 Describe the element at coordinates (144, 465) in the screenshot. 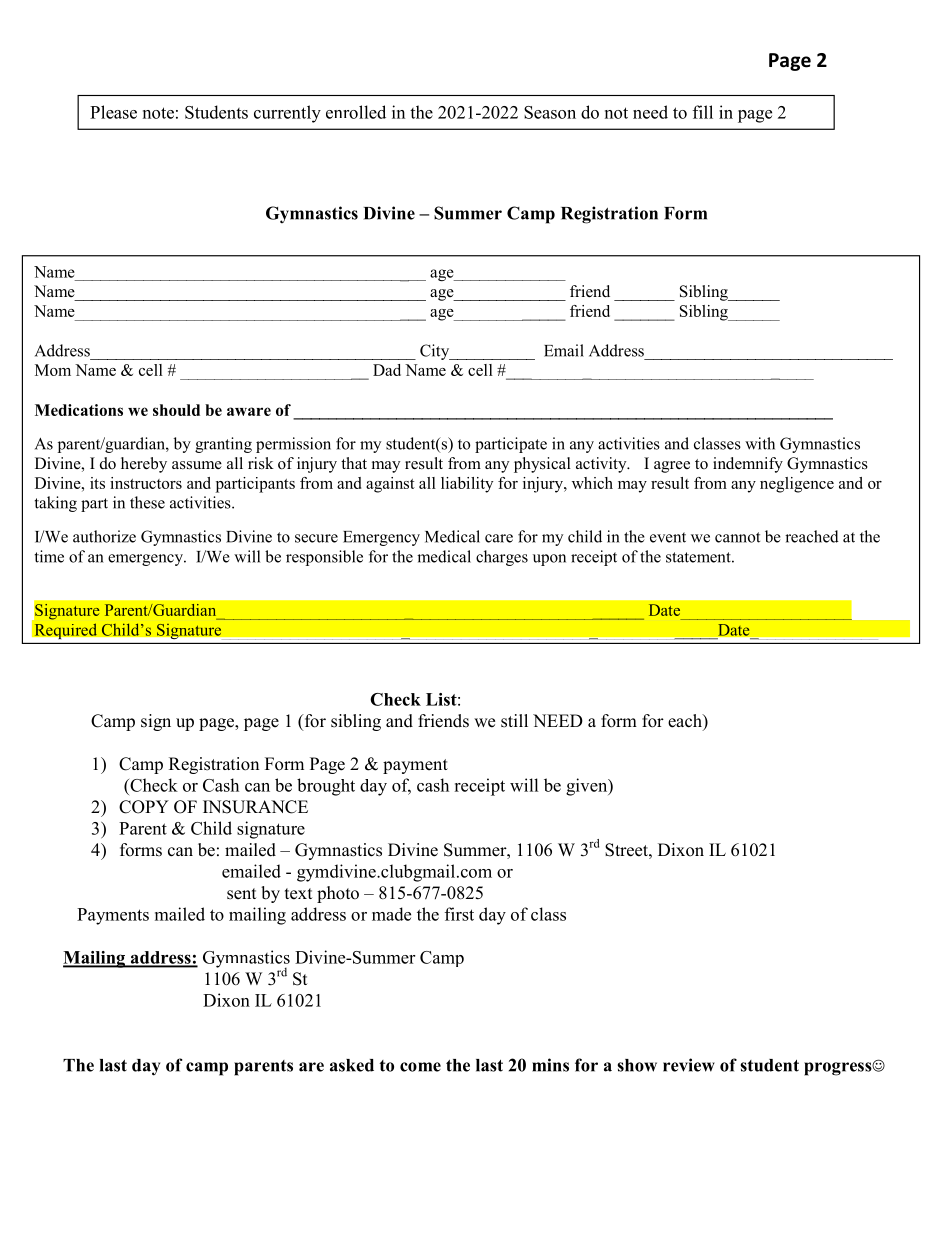

I see `hereby` at that location.
